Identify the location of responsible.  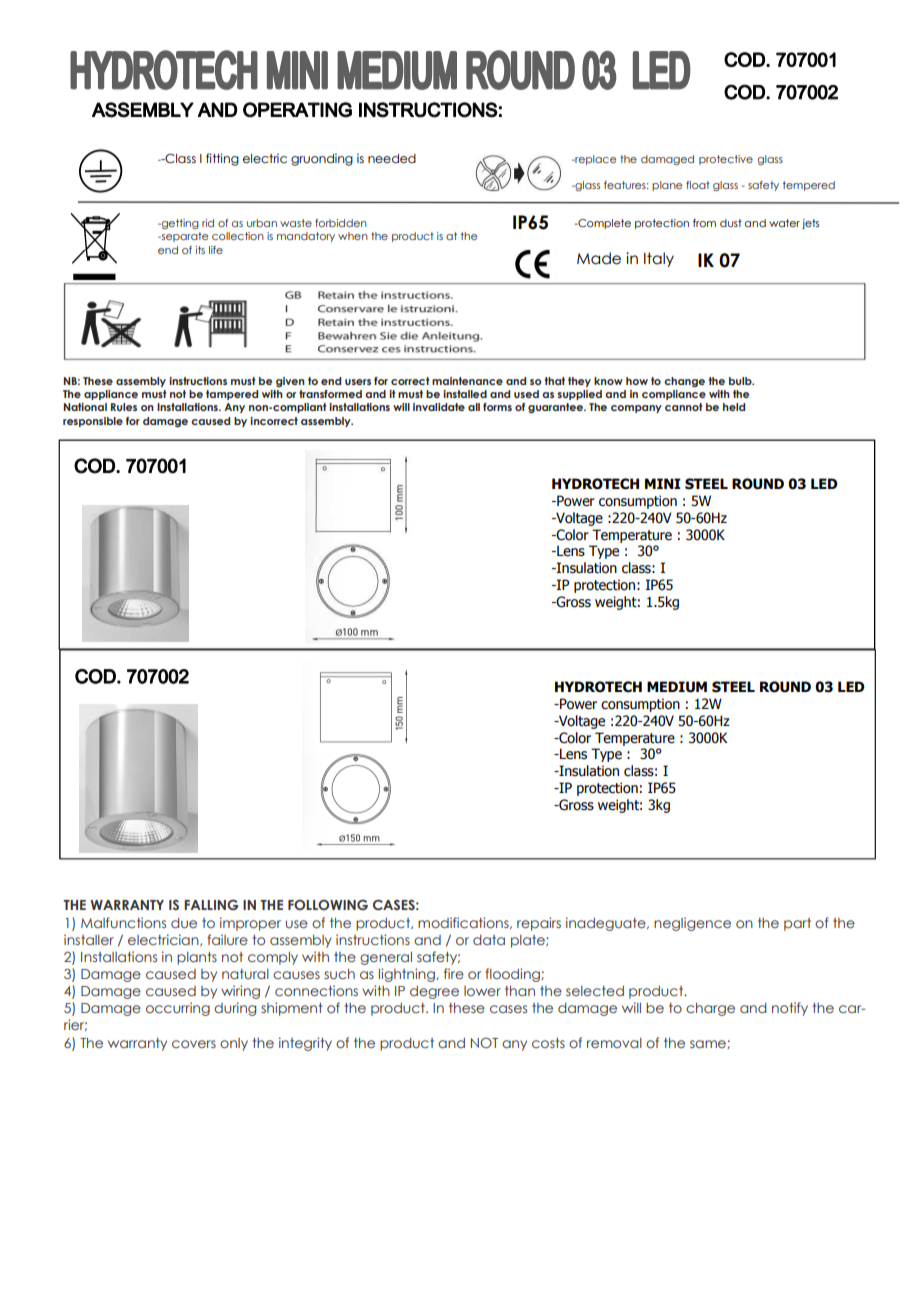
(93, 422).
